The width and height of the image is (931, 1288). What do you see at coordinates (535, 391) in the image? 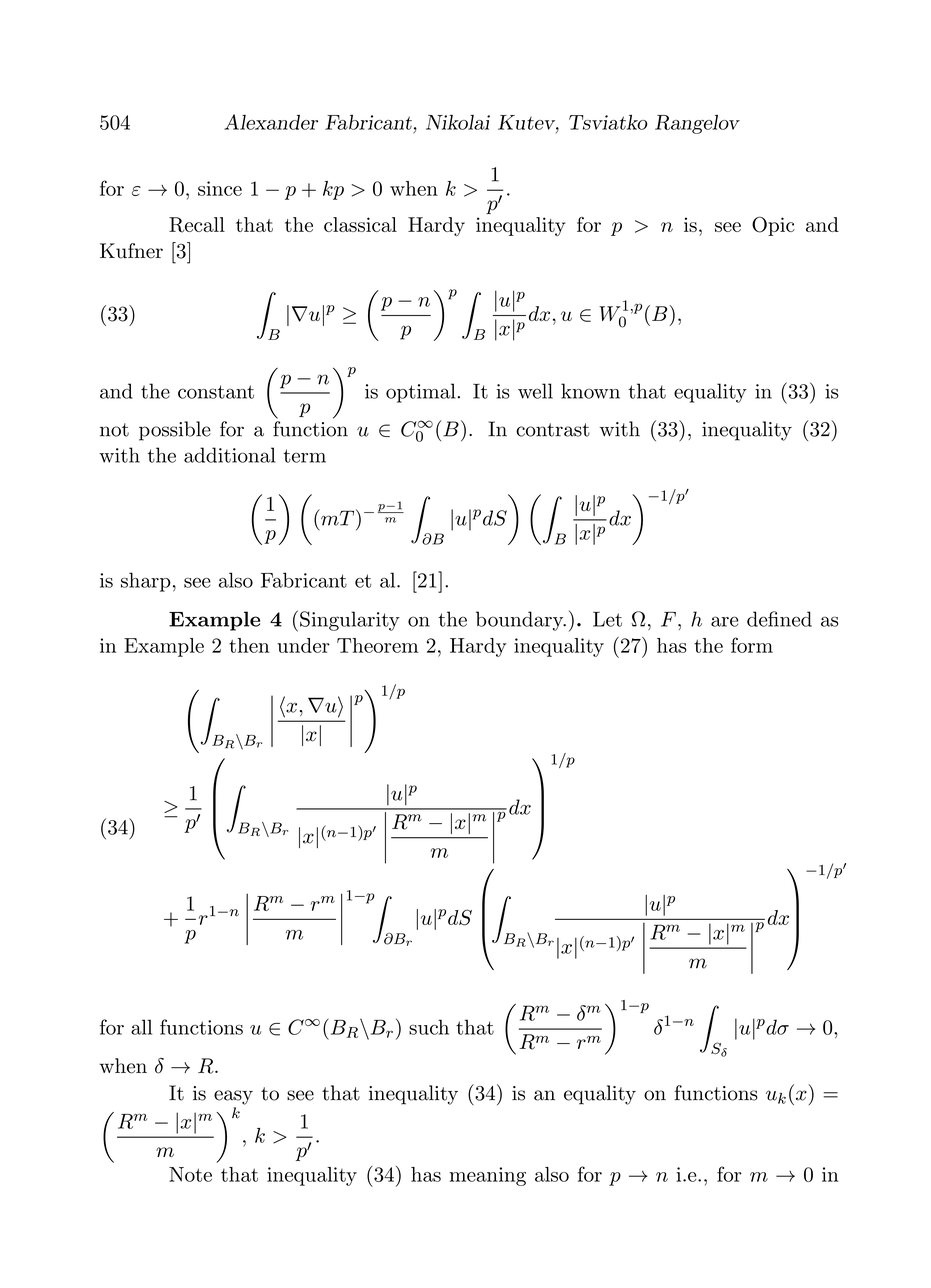
I see `well` at bounding box center [535, 391].
